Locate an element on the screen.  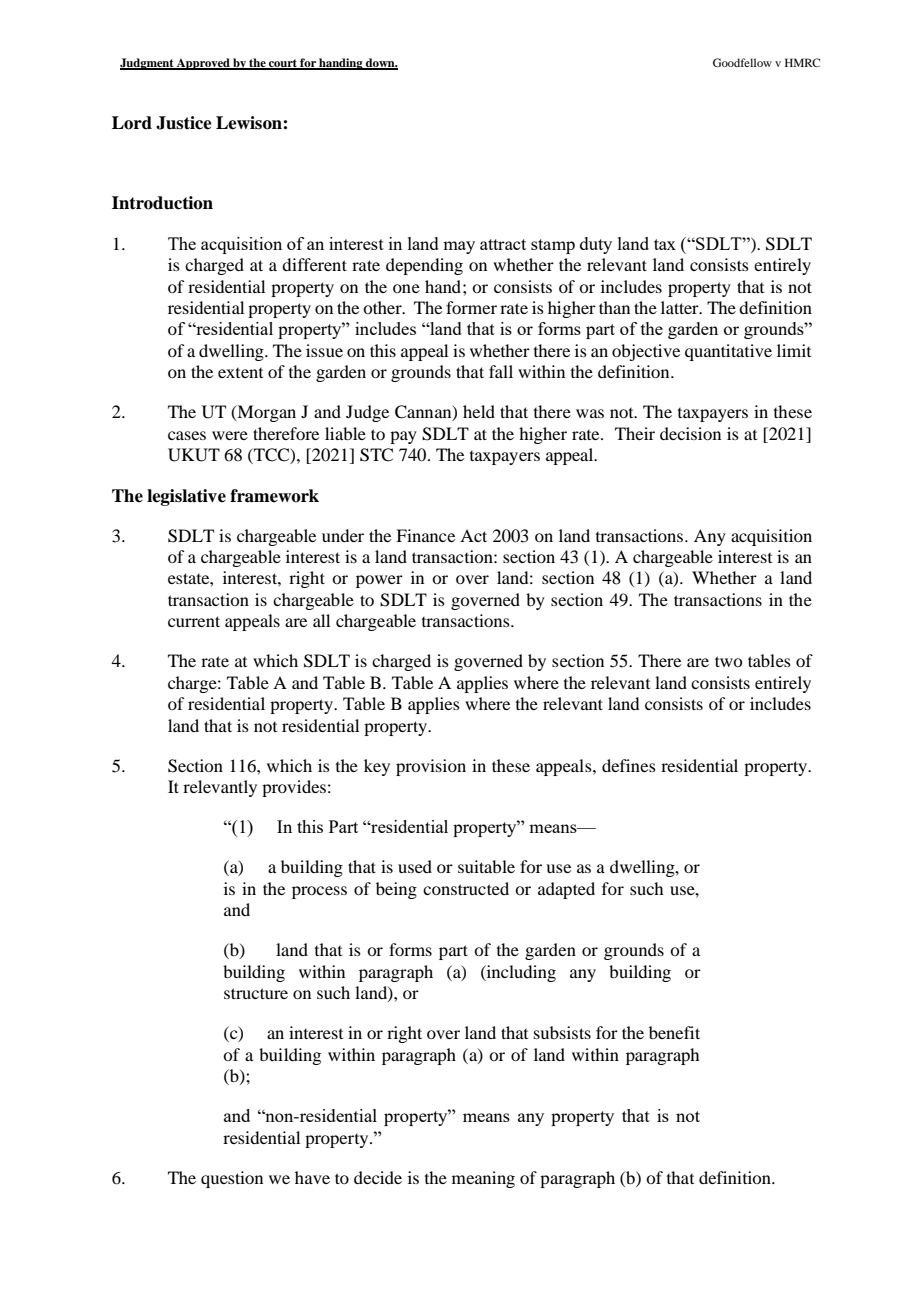
latter is located at coordinates (681, 307).
